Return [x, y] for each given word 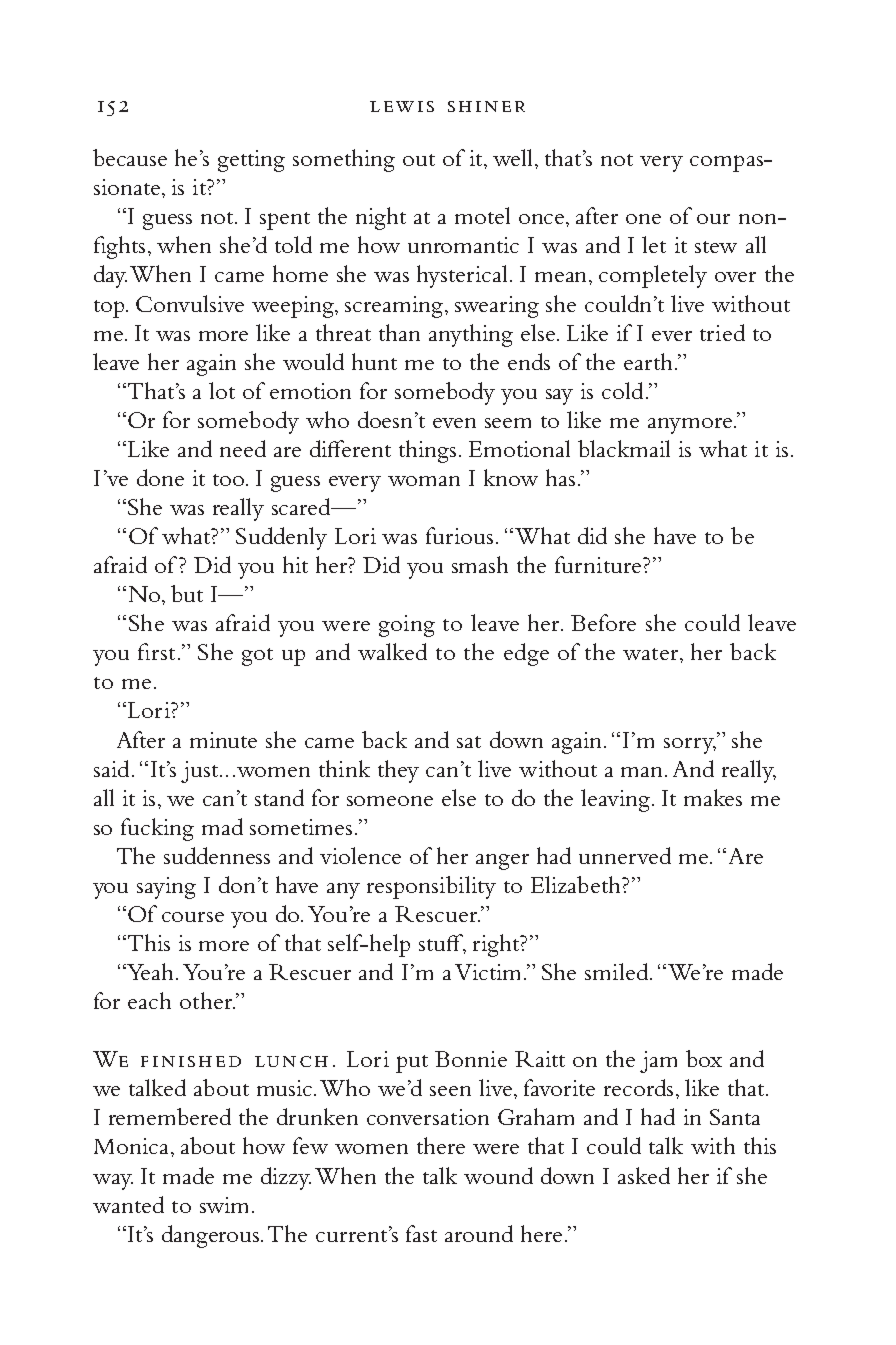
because [130, 157]
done [160, 477]
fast [421, 1233]
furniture [598, 564]
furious [459, 535]
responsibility [431, 887]
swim [226, 1205]
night [381, 218]
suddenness [217, 855]
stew [716, 247]
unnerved [625, 855]
